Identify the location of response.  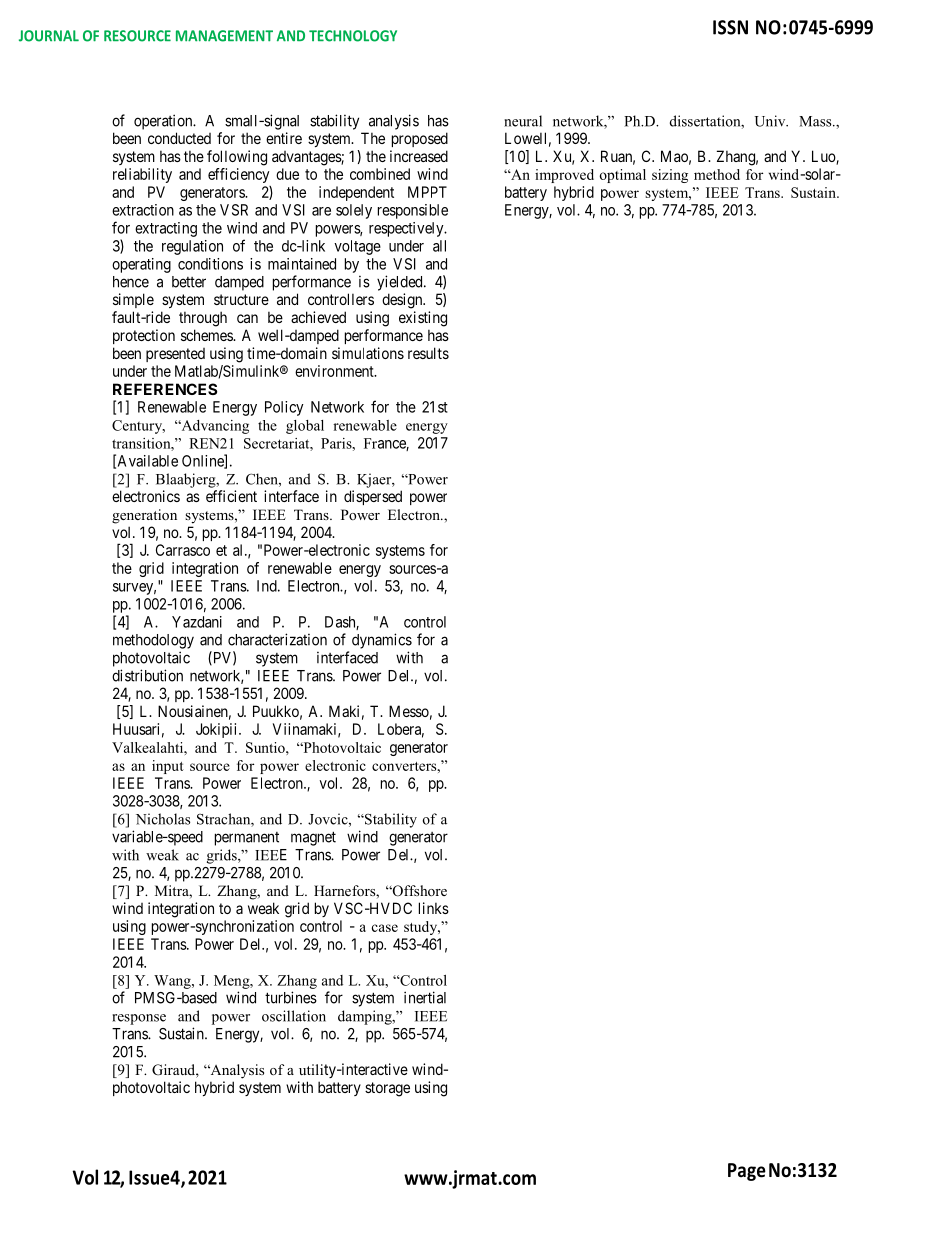
(139, 1019).
